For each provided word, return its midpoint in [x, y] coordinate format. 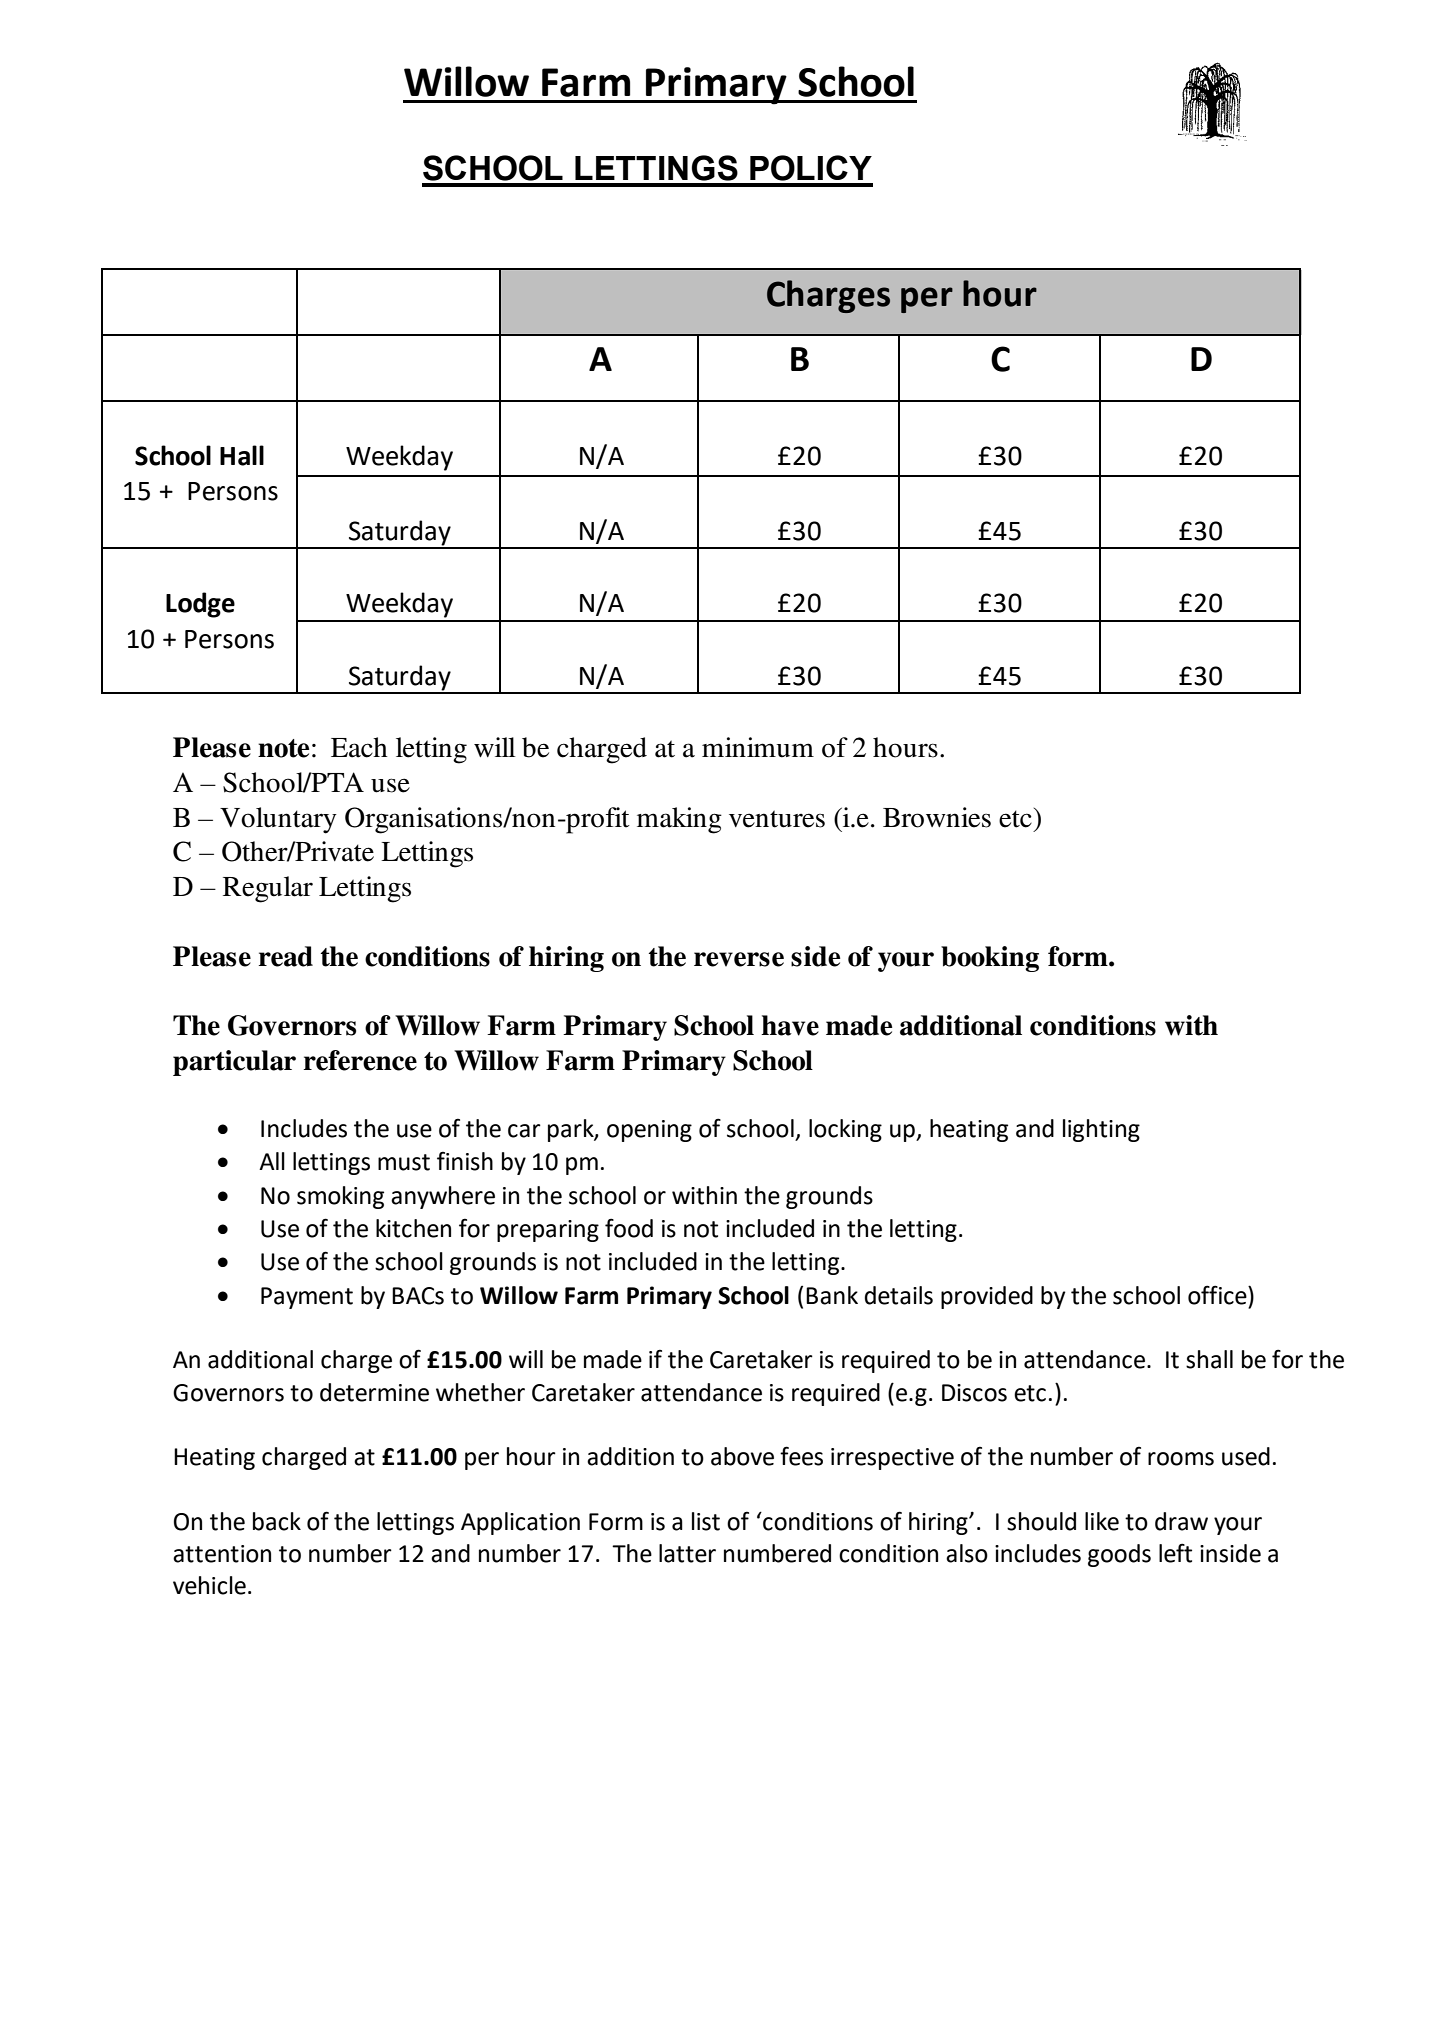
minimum [758, 747]
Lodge [200, 605]
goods [1119, 1555]
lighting [1101, 1130]
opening [649, 1131]
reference [360, 1060]
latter [687, 1553]
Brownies [937, 817]
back [277, 1521]
